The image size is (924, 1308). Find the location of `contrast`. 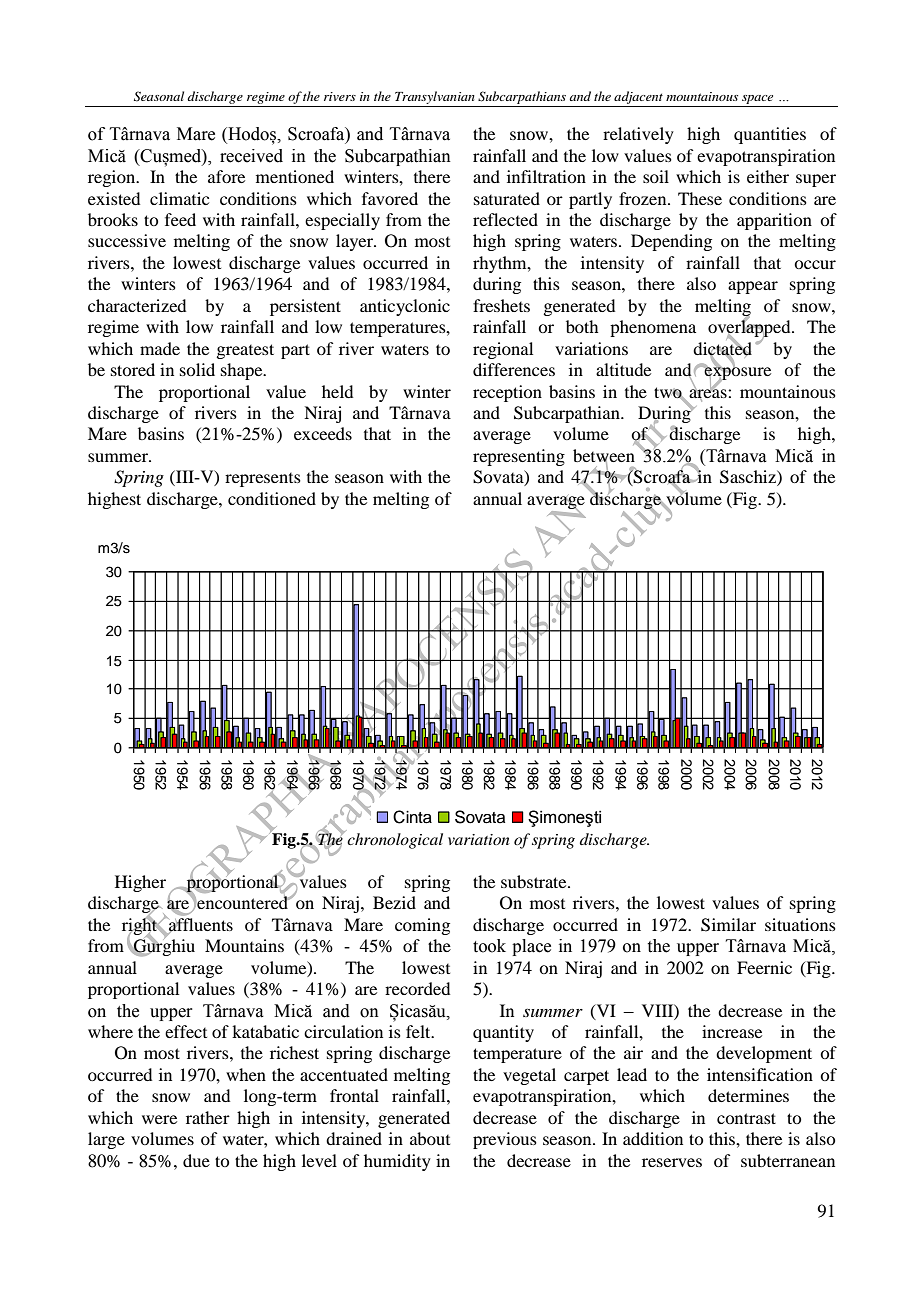

contrast is located at coordinates (746, 1118).
